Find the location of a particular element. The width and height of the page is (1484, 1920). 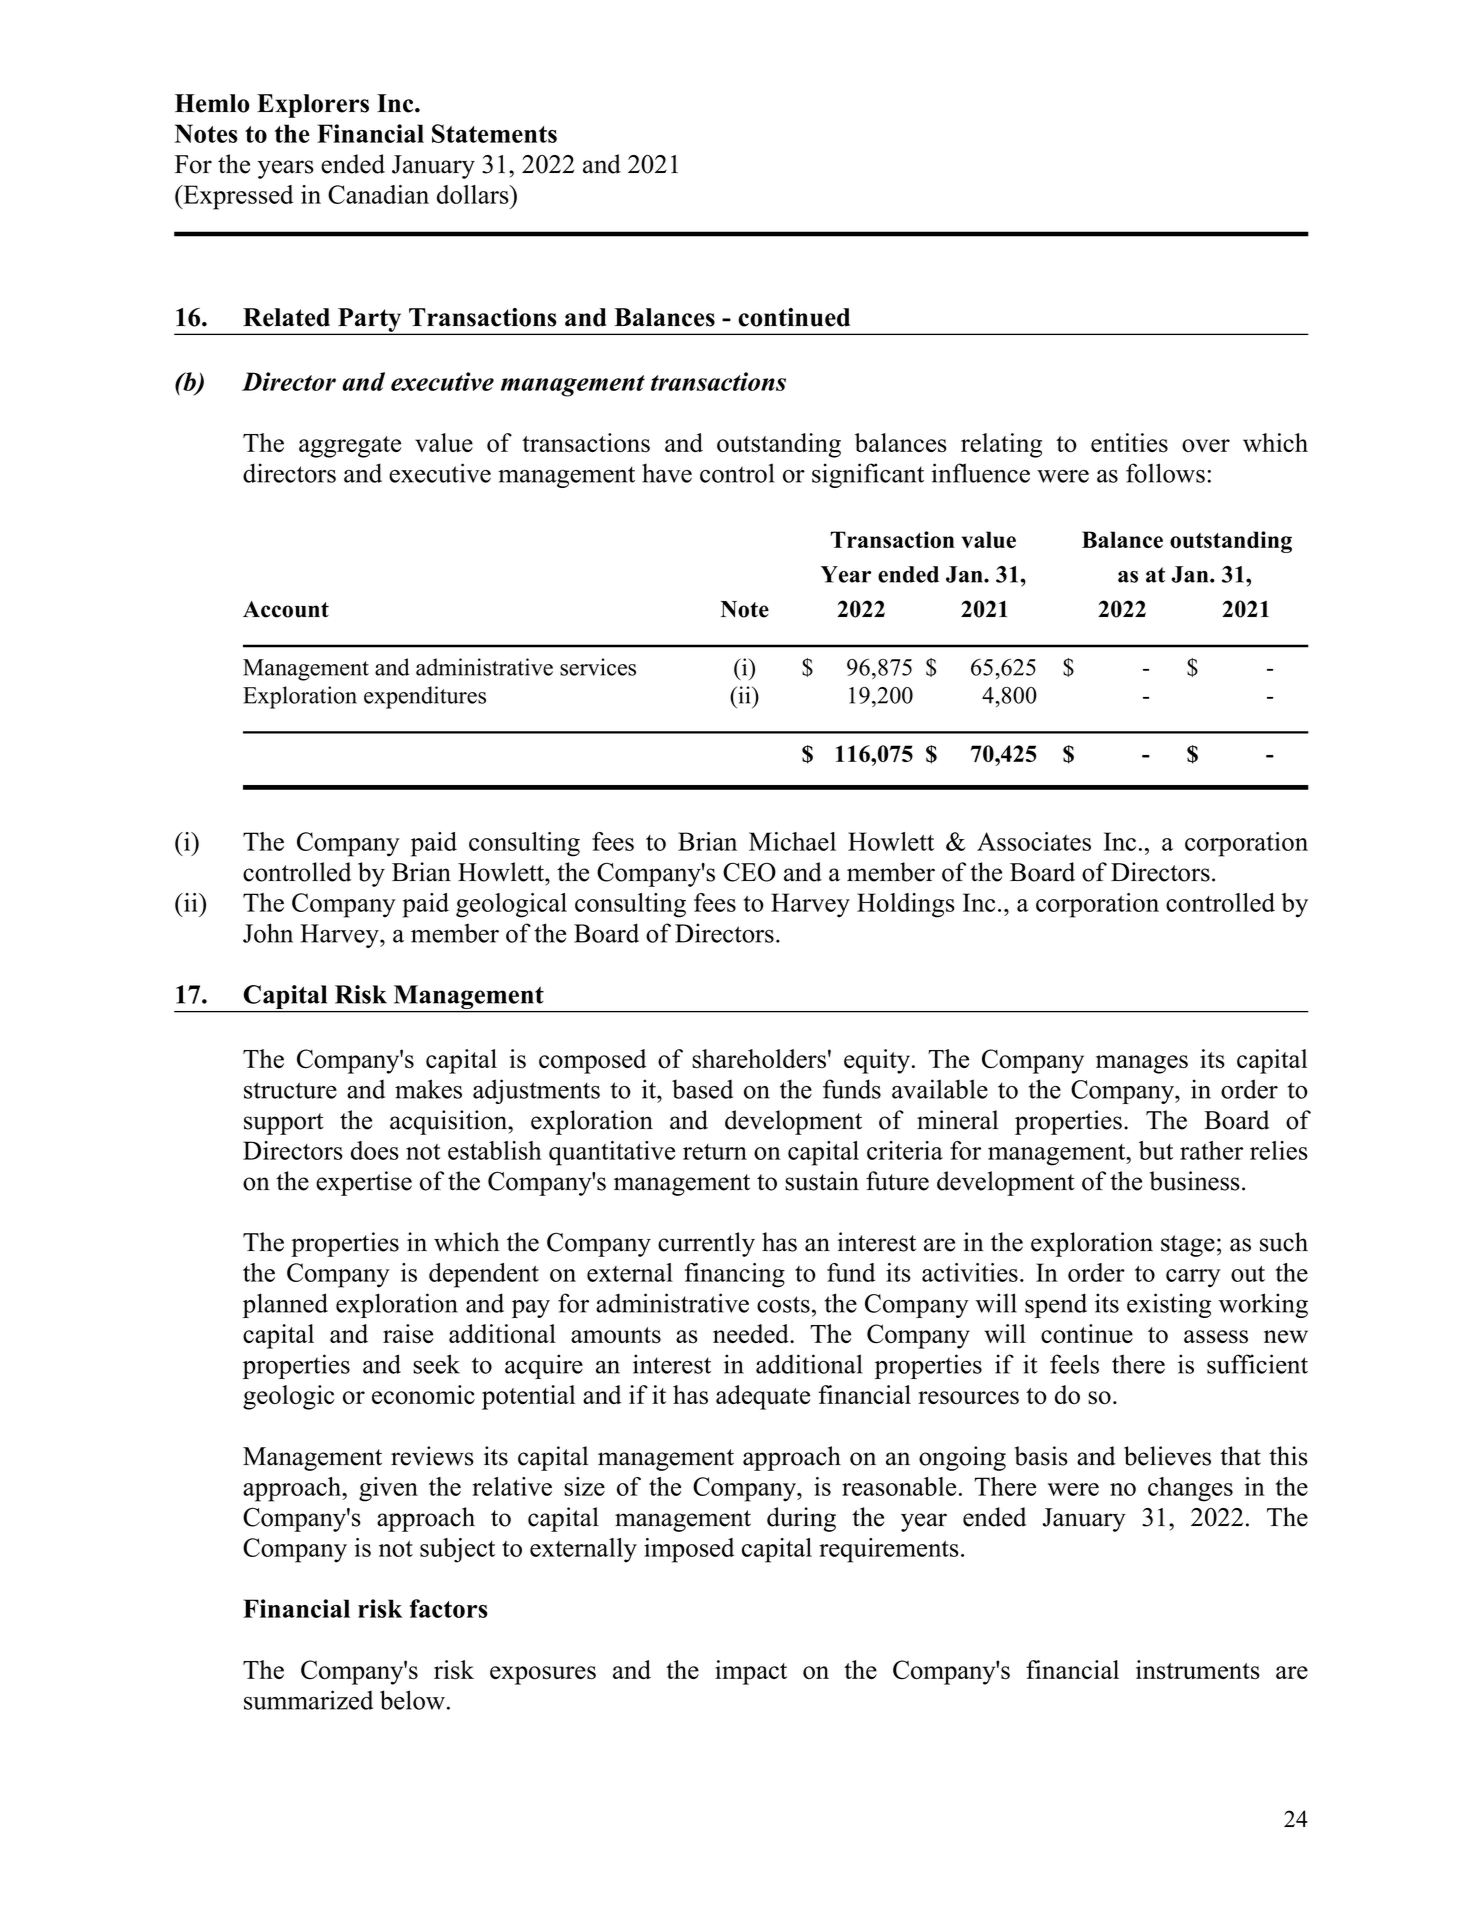

does is located at coordinates (375, 1150).
